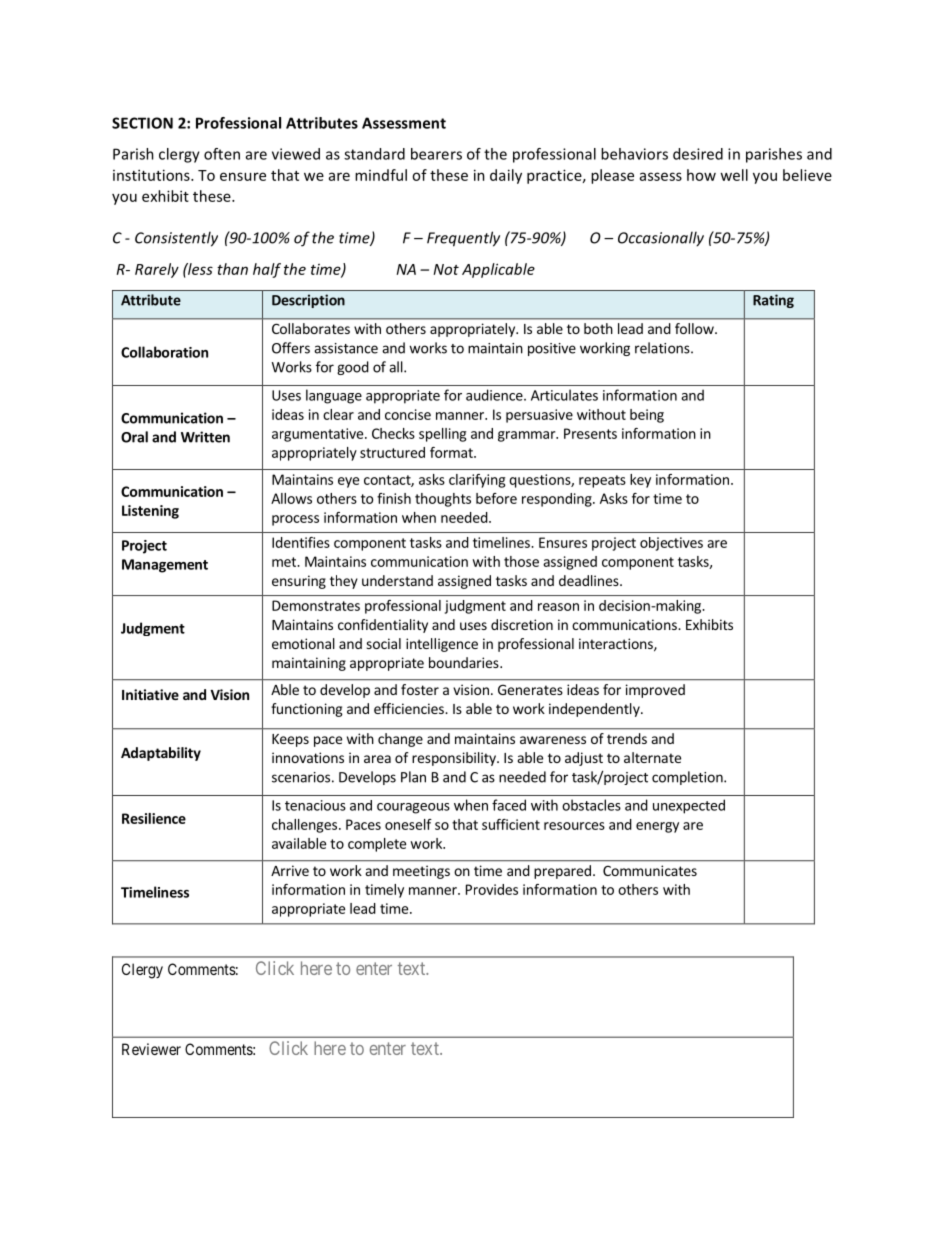 The height and width of the screenshot is (1233, 952). I want to click on Provides, so click(492, 889).
